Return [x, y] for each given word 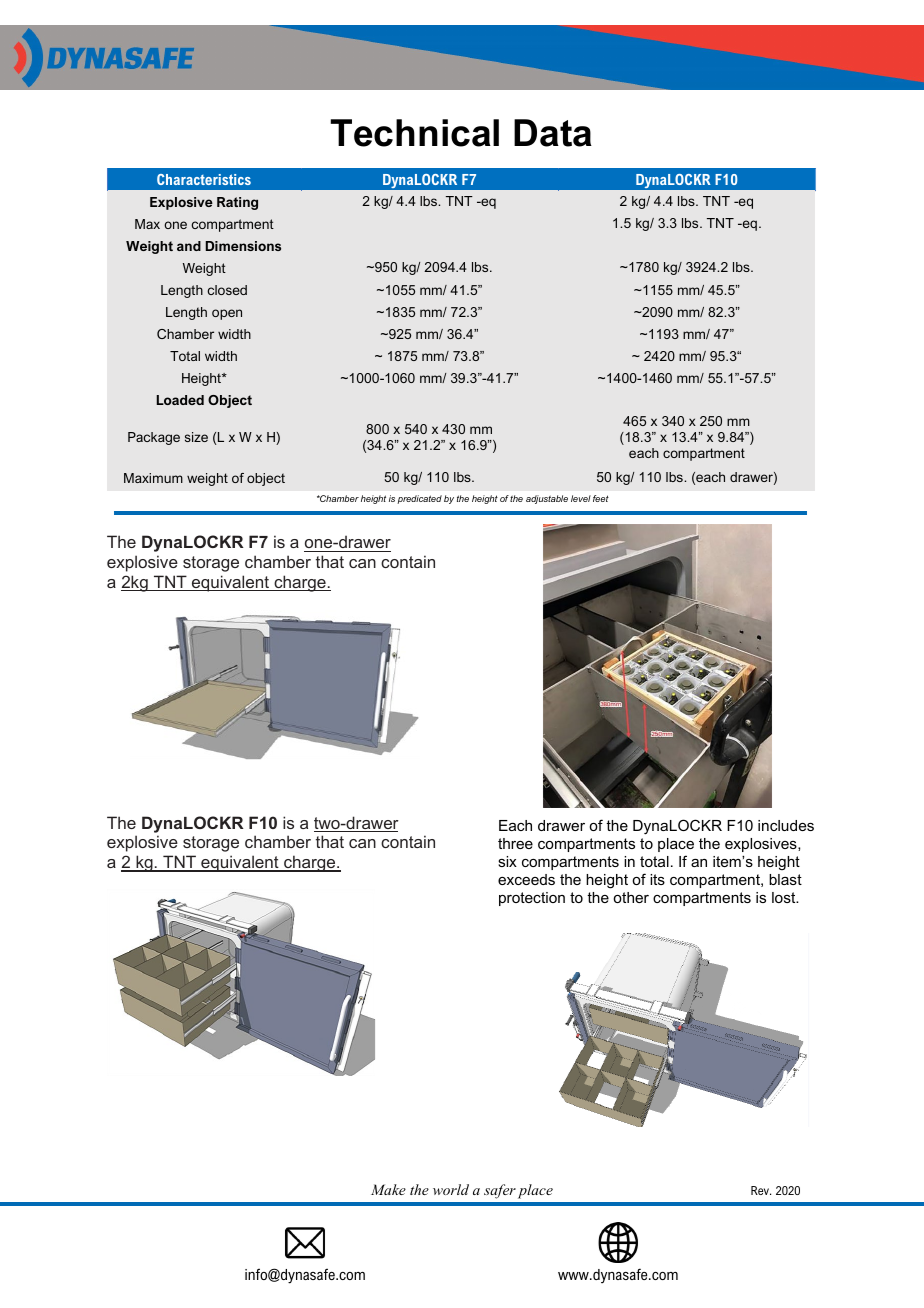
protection [532, 899]
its [657, 879]
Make [388, 1189]
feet [601, 498]
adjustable [547, 499]
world [451, 1189]
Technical [414, 133]
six [507, 861]
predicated [419, 499]
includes [786, 825]
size [196, 437]
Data [553, 133]
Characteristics [204, 179]
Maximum [153, 478]
